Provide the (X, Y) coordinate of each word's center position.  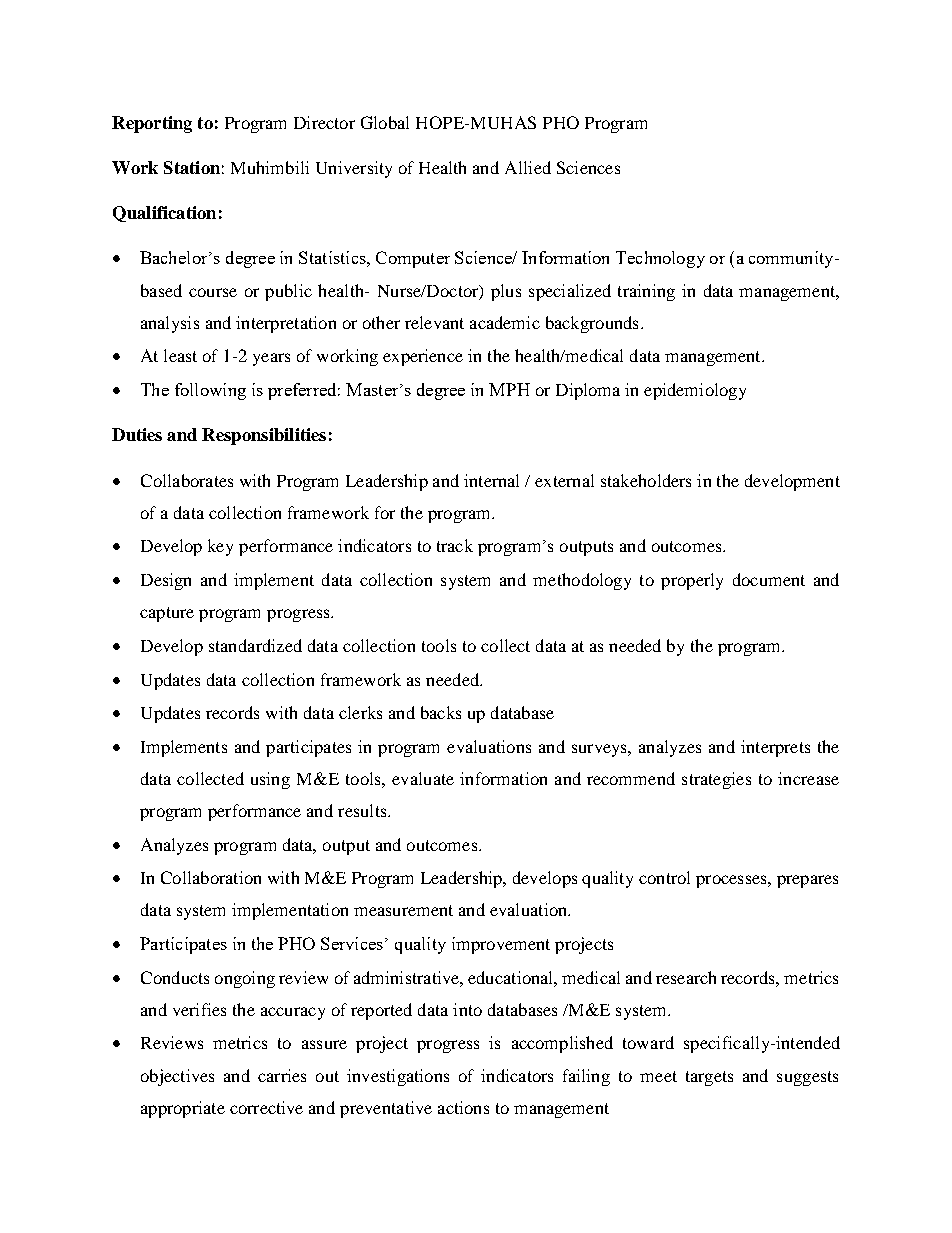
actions (463, 1107)
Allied (528, 167)
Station (192, 167)
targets (709, 1078)
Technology (660, 259)
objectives (177, 1077)
